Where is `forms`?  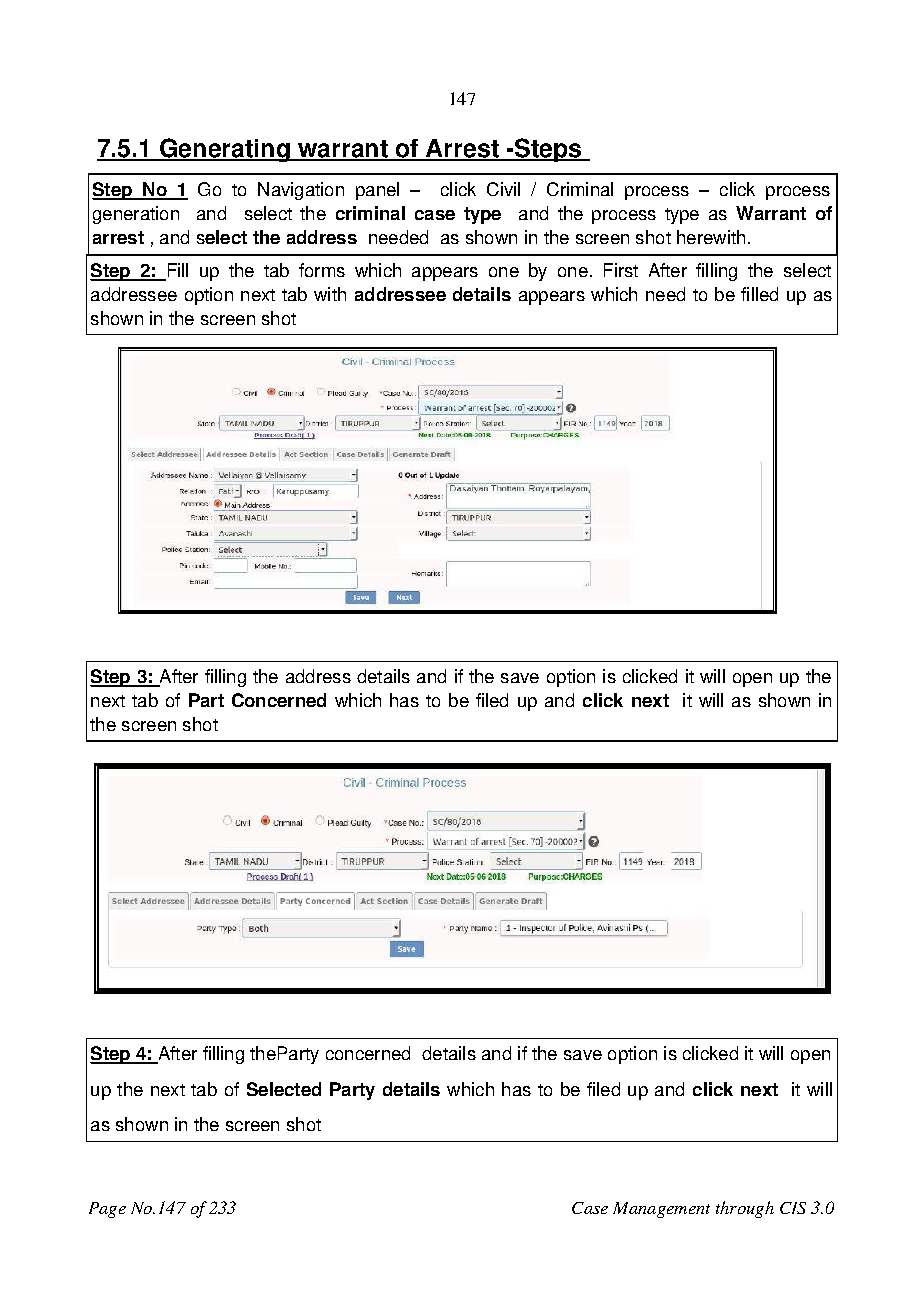
forms is located at coordinates (322, 270).
